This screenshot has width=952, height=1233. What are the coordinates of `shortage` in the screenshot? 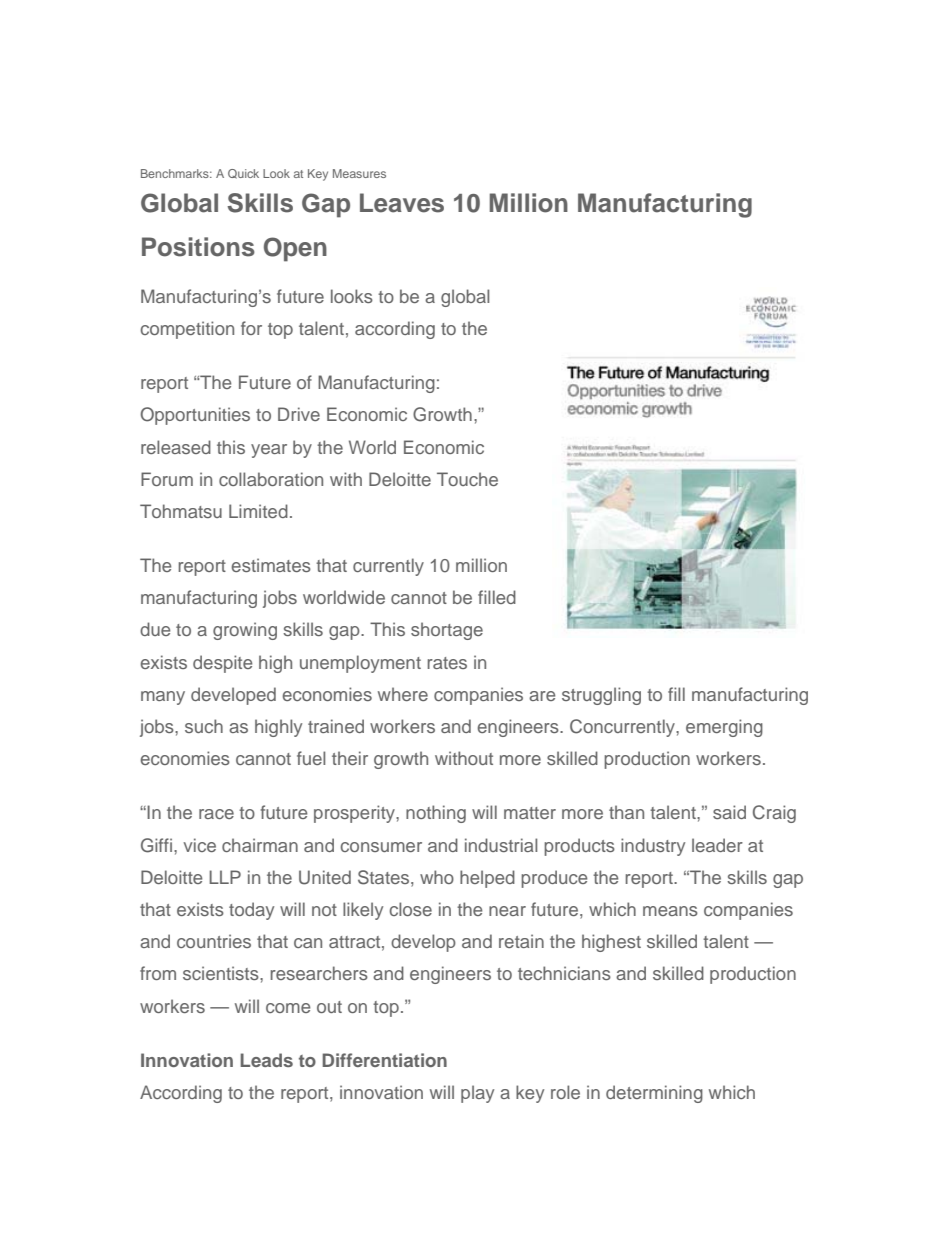 It's located at (447, 631).
